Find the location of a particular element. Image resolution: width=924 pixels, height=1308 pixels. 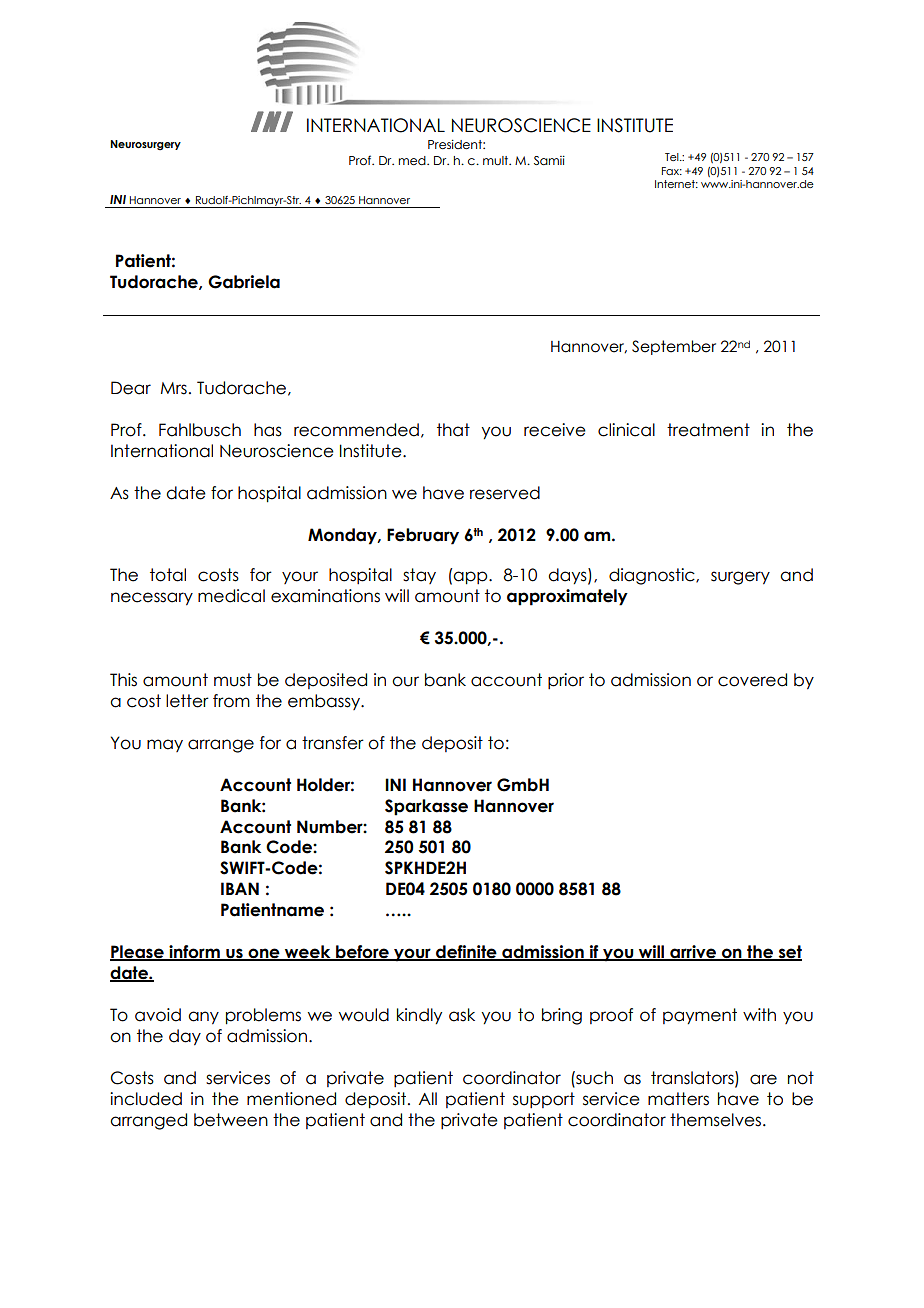

reserved is located at coordinates (505, 493).
